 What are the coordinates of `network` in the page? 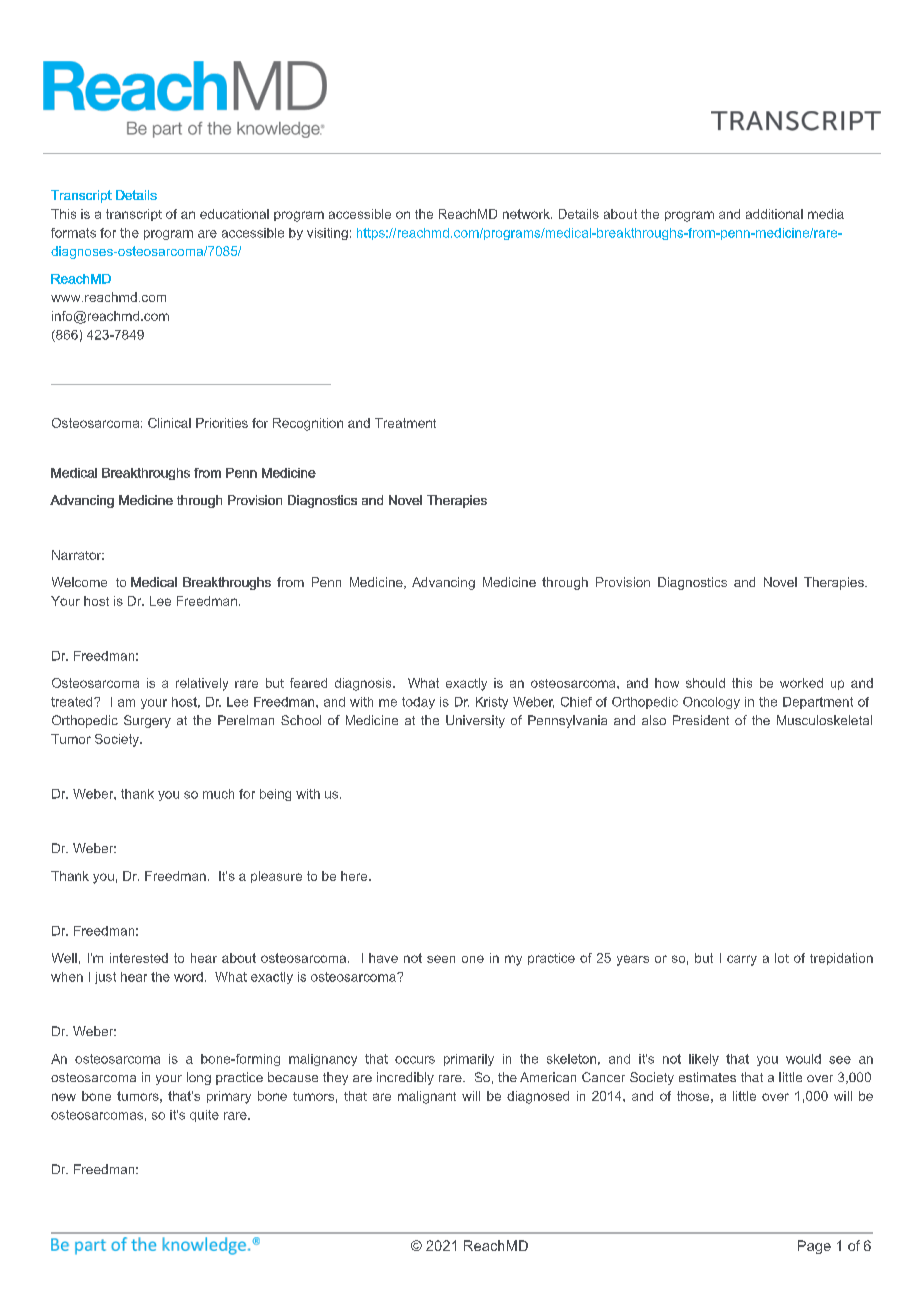 It's located at (527, 214).
